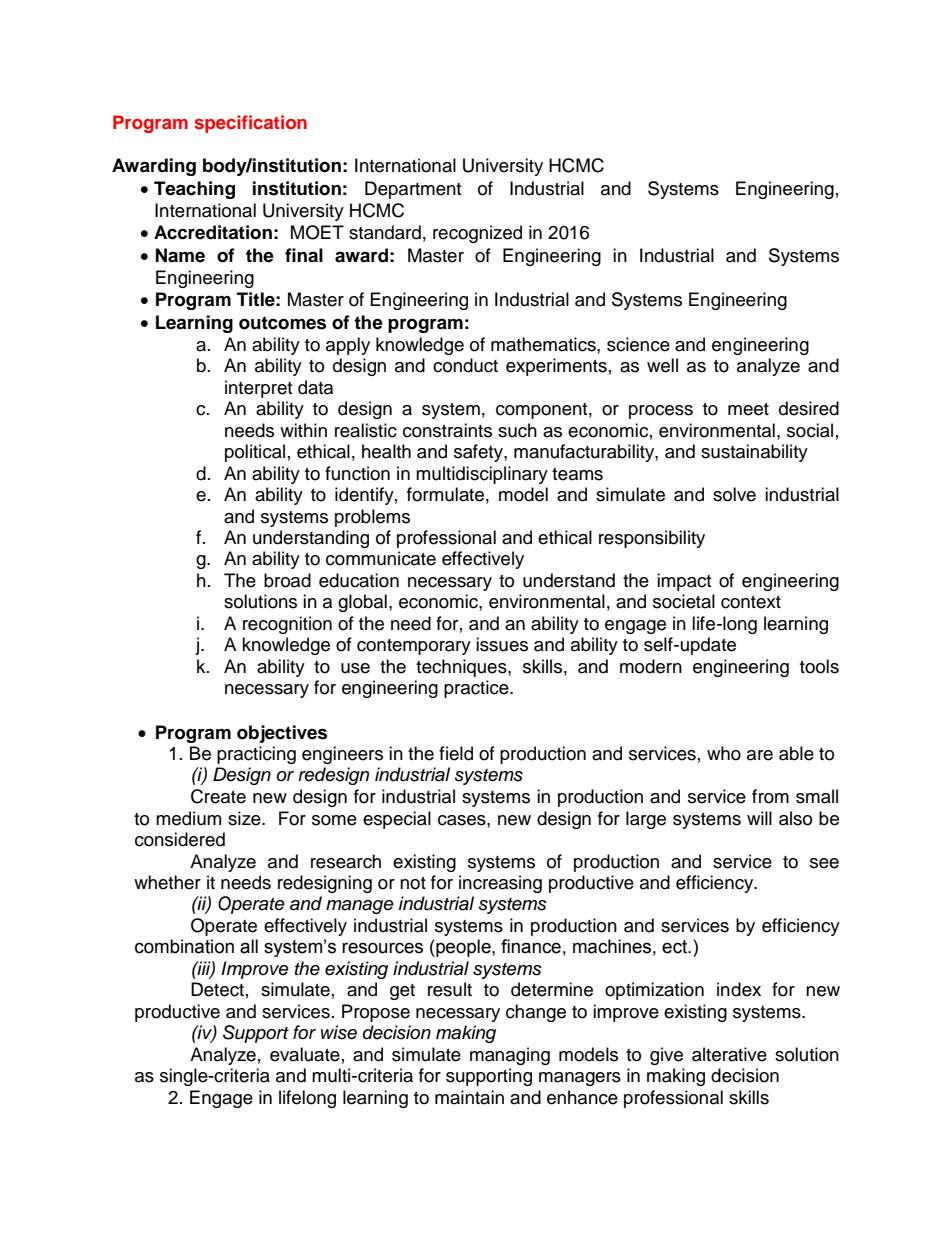 This page has width=952, height=1233. Describe the element at coordinates (413, 190) in the page. I see `Department` at that location.
